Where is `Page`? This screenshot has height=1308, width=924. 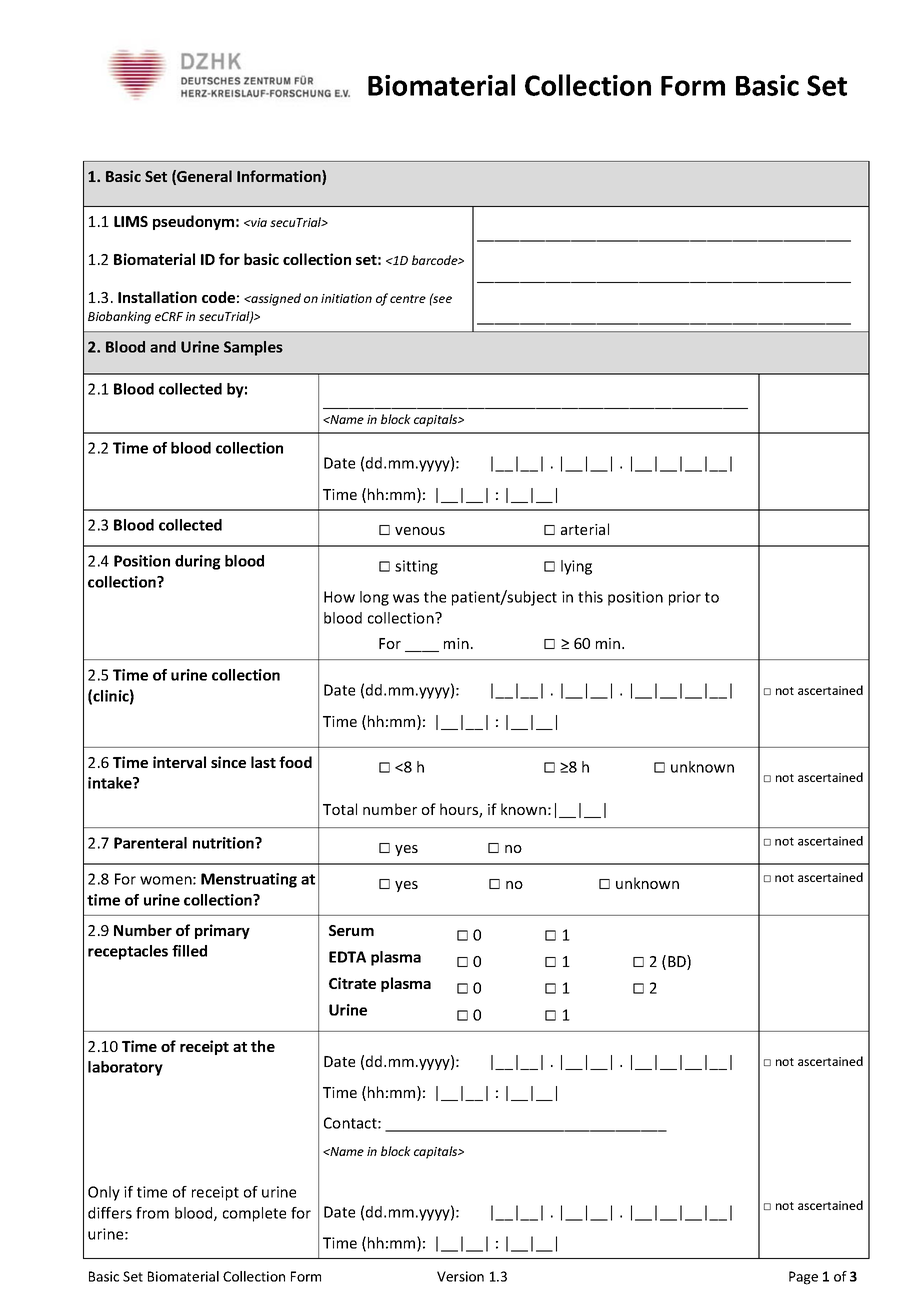 Page is located at coordinates (803, 1278).
